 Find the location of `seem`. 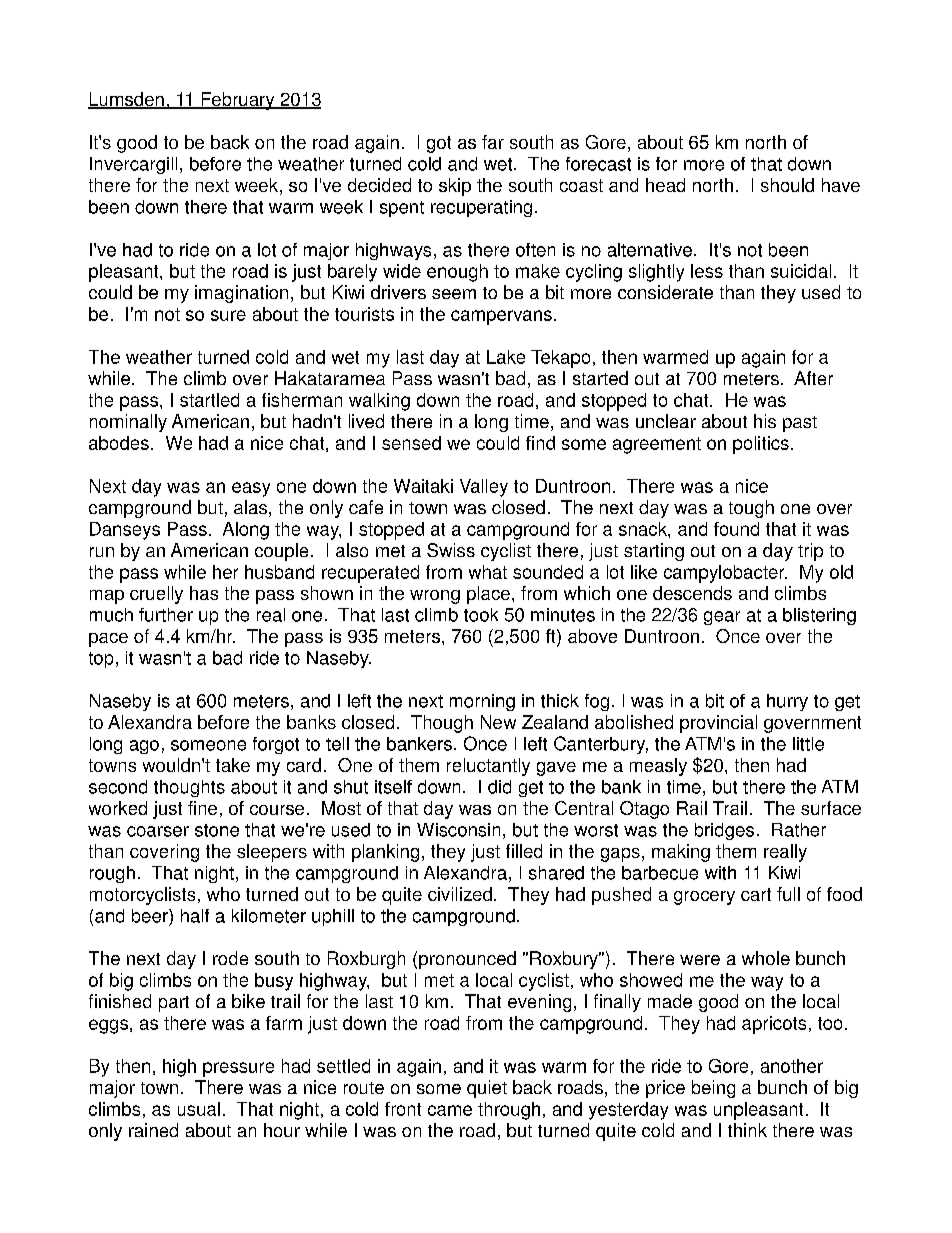

seem is located at coordinates (454, 294).
